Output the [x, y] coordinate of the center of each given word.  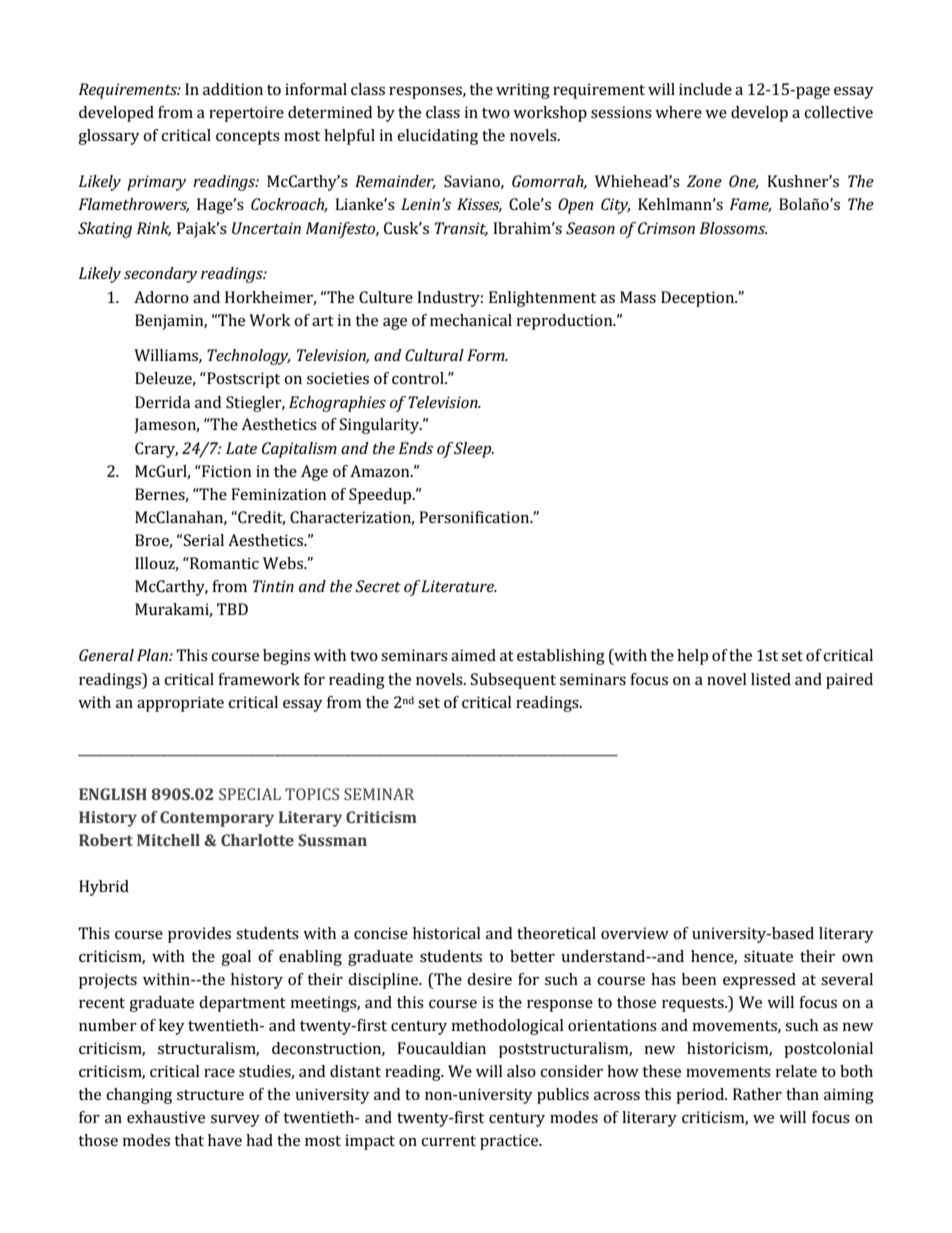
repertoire [246, 114]
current [448, 1141]
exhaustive [166, 1117]
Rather [757, 1094]
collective [838, 112]
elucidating [437, 137]
